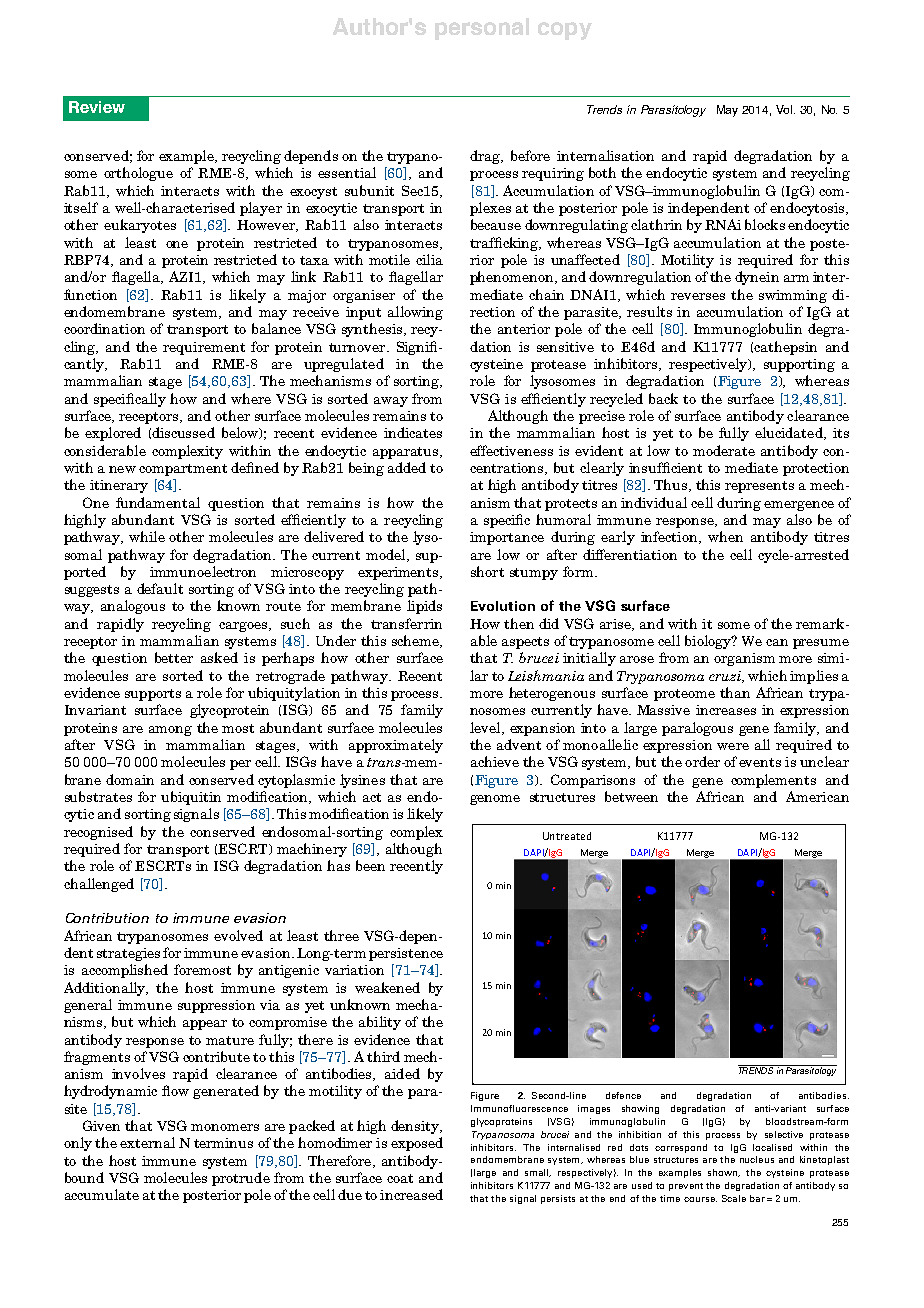 The image size is (924, 1308). Describe the element at coordinates (107, 918) in the screenshot. I see `Contribution` at that location.
